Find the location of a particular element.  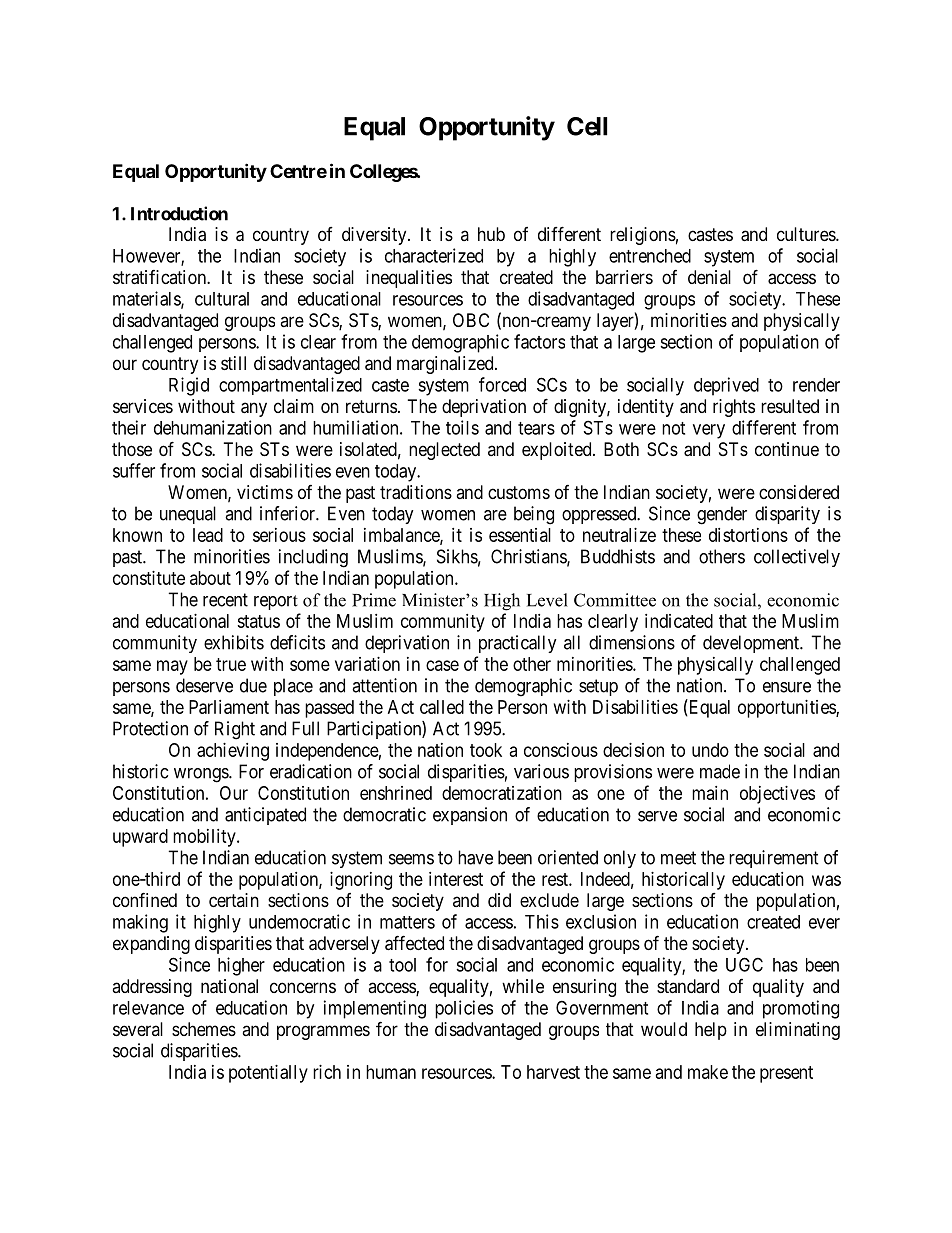

Level is located at coordinates (547, 600).
